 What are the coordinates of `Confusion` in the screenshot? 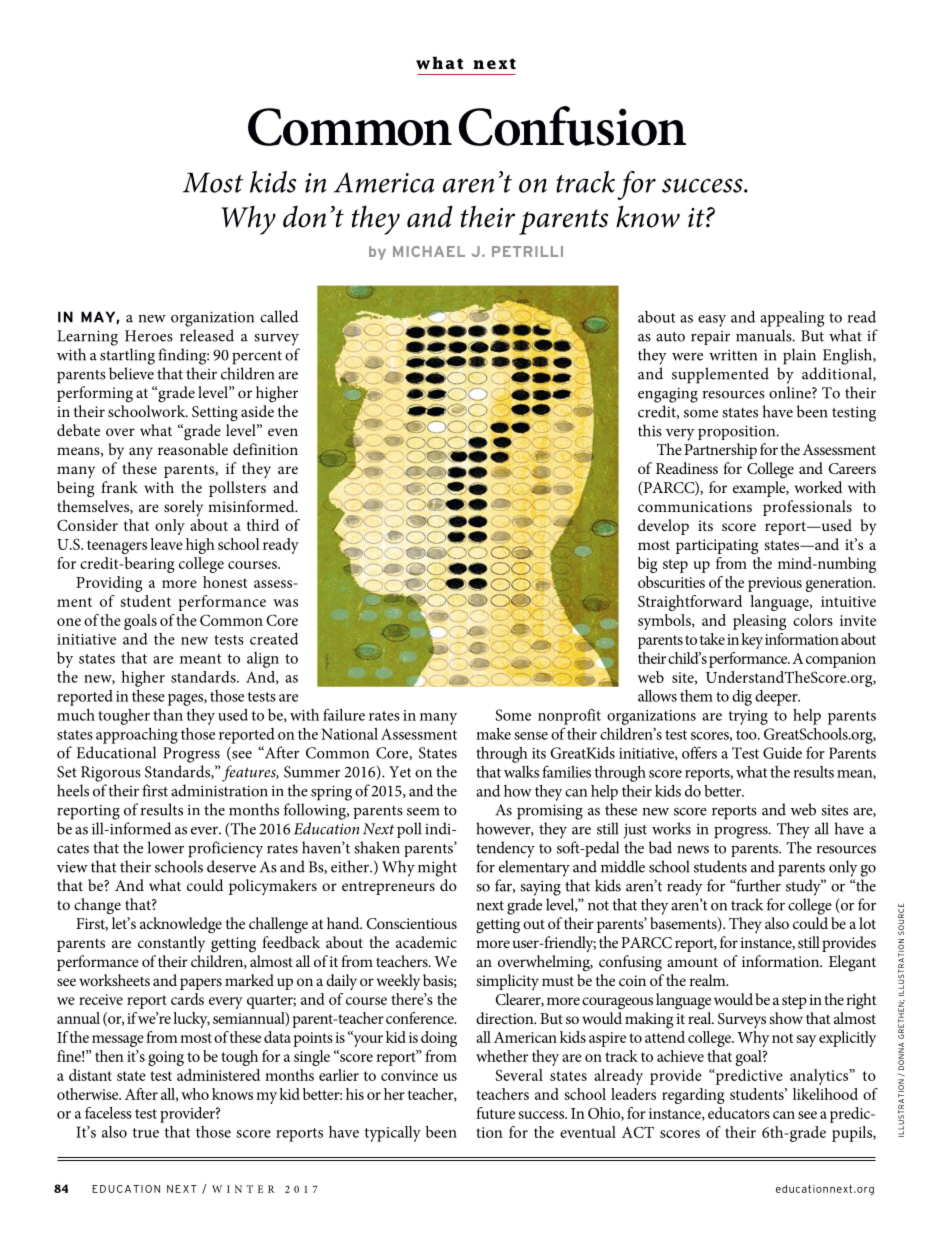 It's located at (572, 126).
